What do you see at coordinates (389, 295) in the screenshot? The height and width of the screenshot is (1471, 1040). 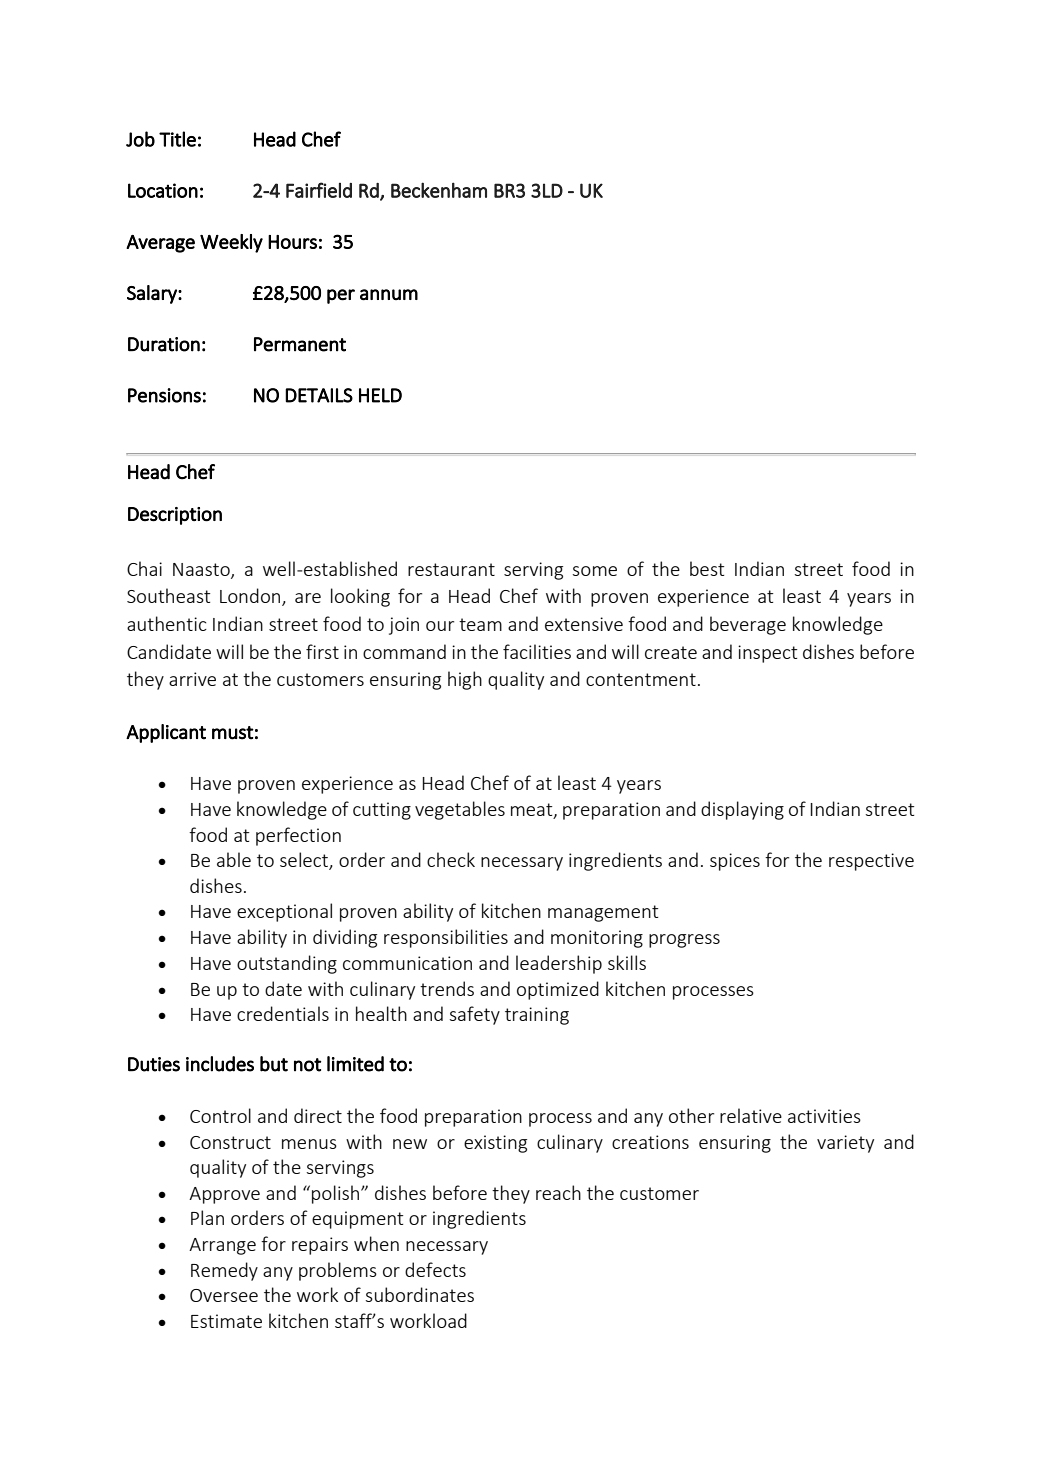 I see `annum` at bounding box center [389, 295].
